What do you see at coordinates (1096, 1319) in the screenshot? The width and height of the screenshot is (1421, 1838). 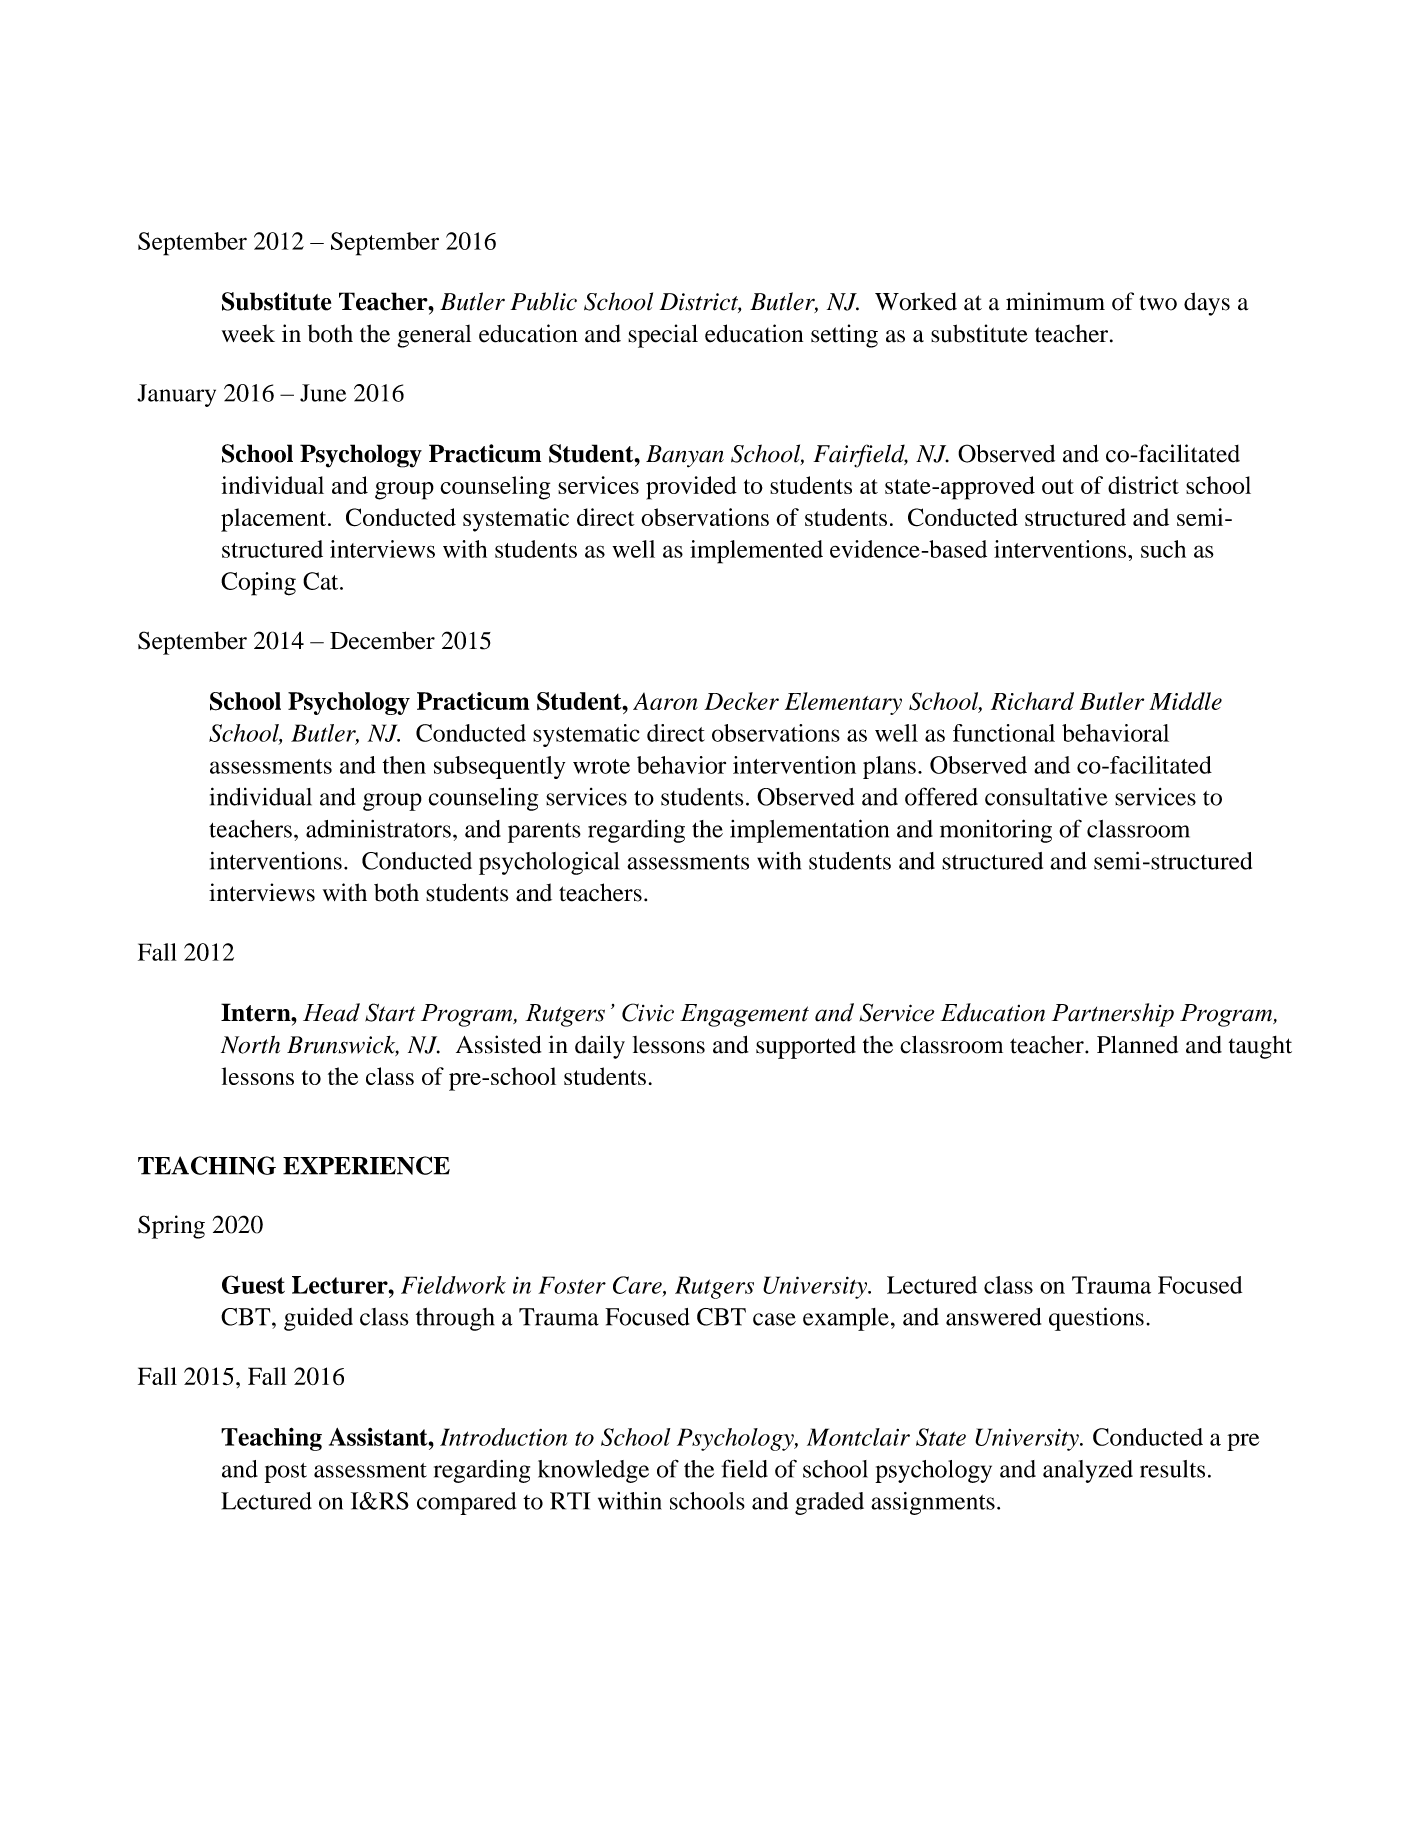 I see `questions` at bounding box center [1096, 1319].
